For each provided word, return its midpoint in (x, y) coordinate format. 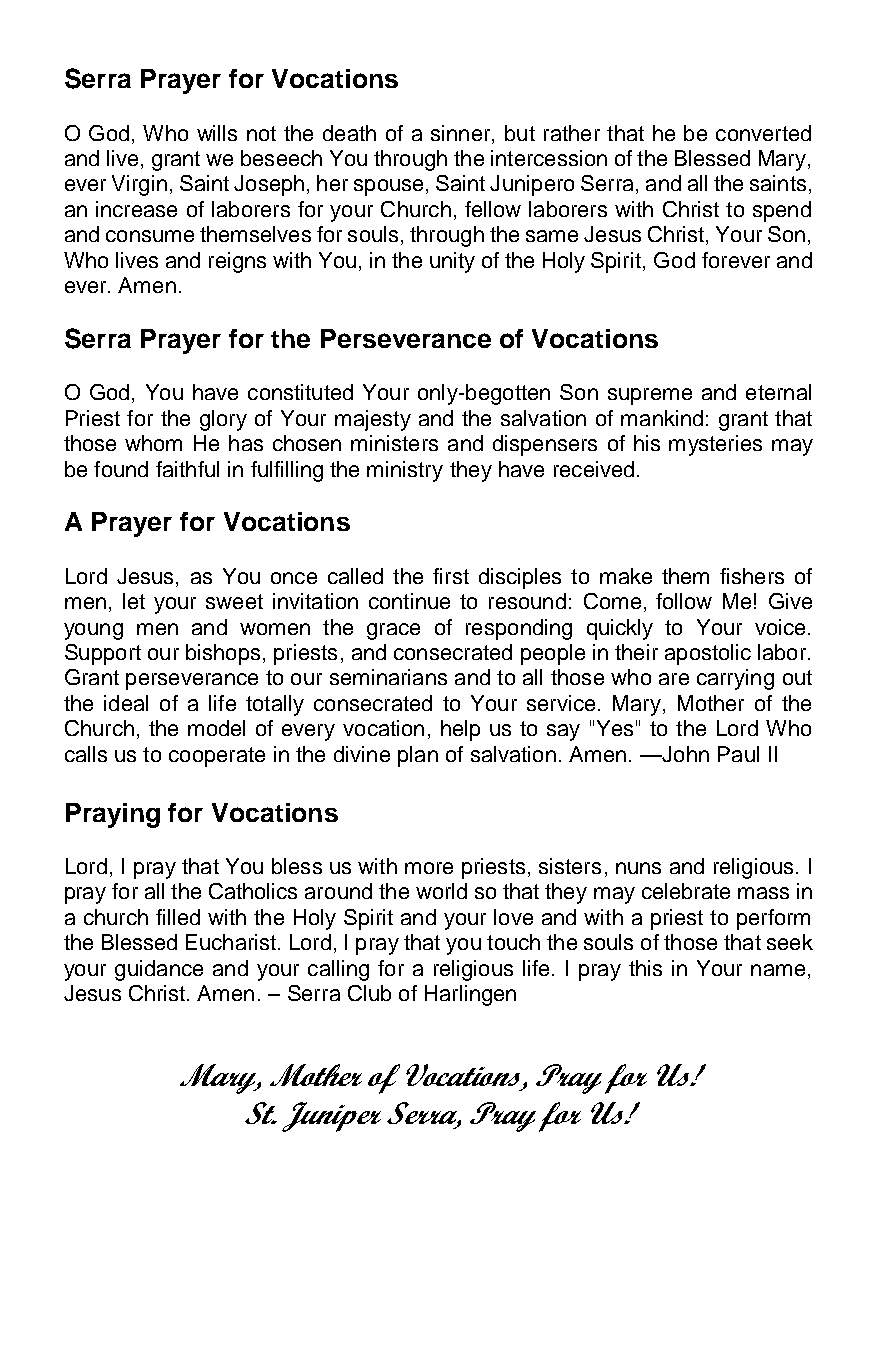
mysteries (715, 445)
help (460, 730)
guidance (159, 970)
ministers (394, 443)
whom (153, 443)
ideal (126, 703)
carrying (735, 679)
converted (763, 133)
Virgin (139, 185)
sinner (462, 133)
